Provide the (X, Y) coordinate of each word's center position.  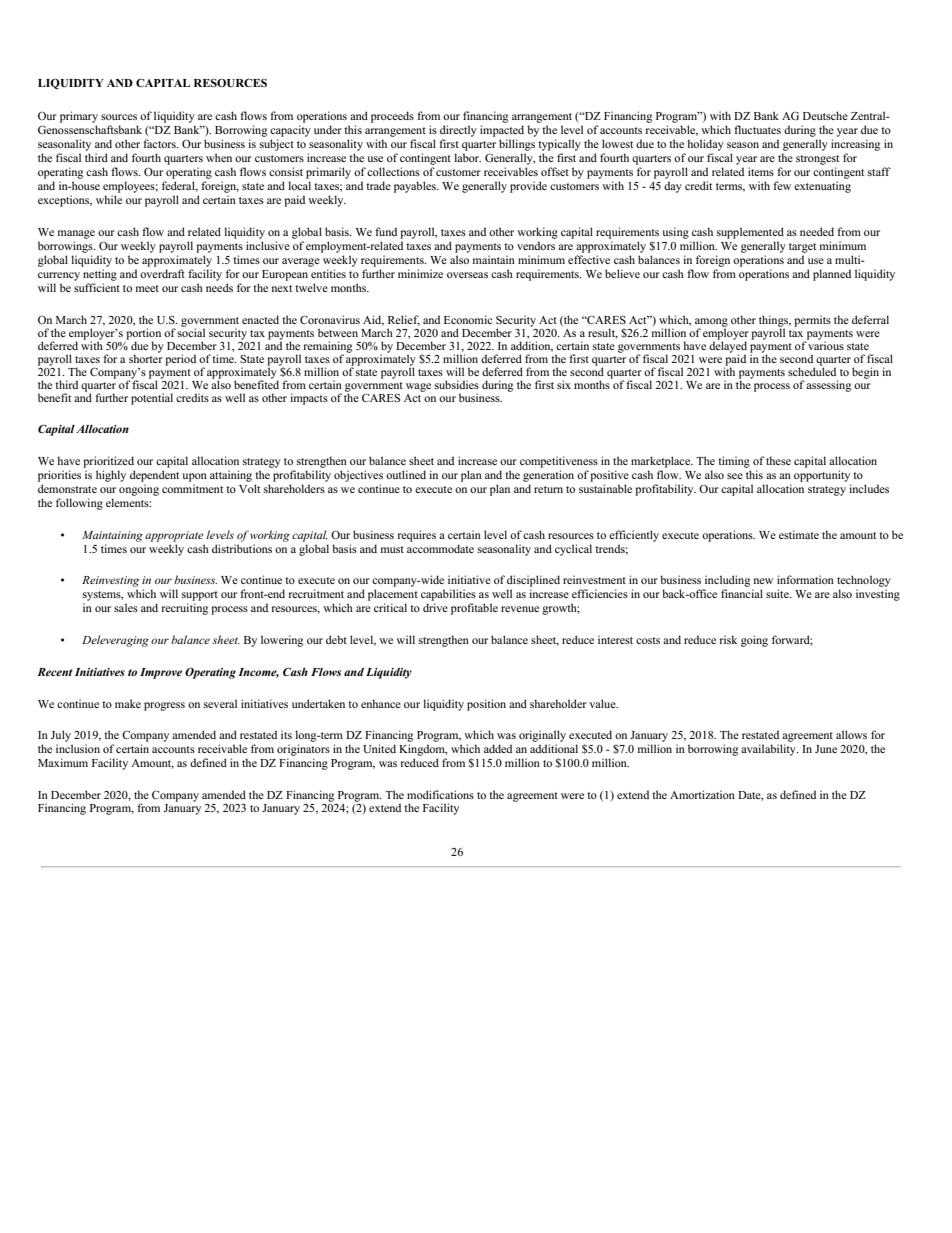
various (825, 344)
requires (417, 536)
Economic (468, 319)
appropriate (174, 536)
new (763, 581)
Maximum (63, 762)
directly (458, 131)
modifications (440, 794)
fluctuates (757, 129)
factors (160, 143)
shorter (146, 357)
